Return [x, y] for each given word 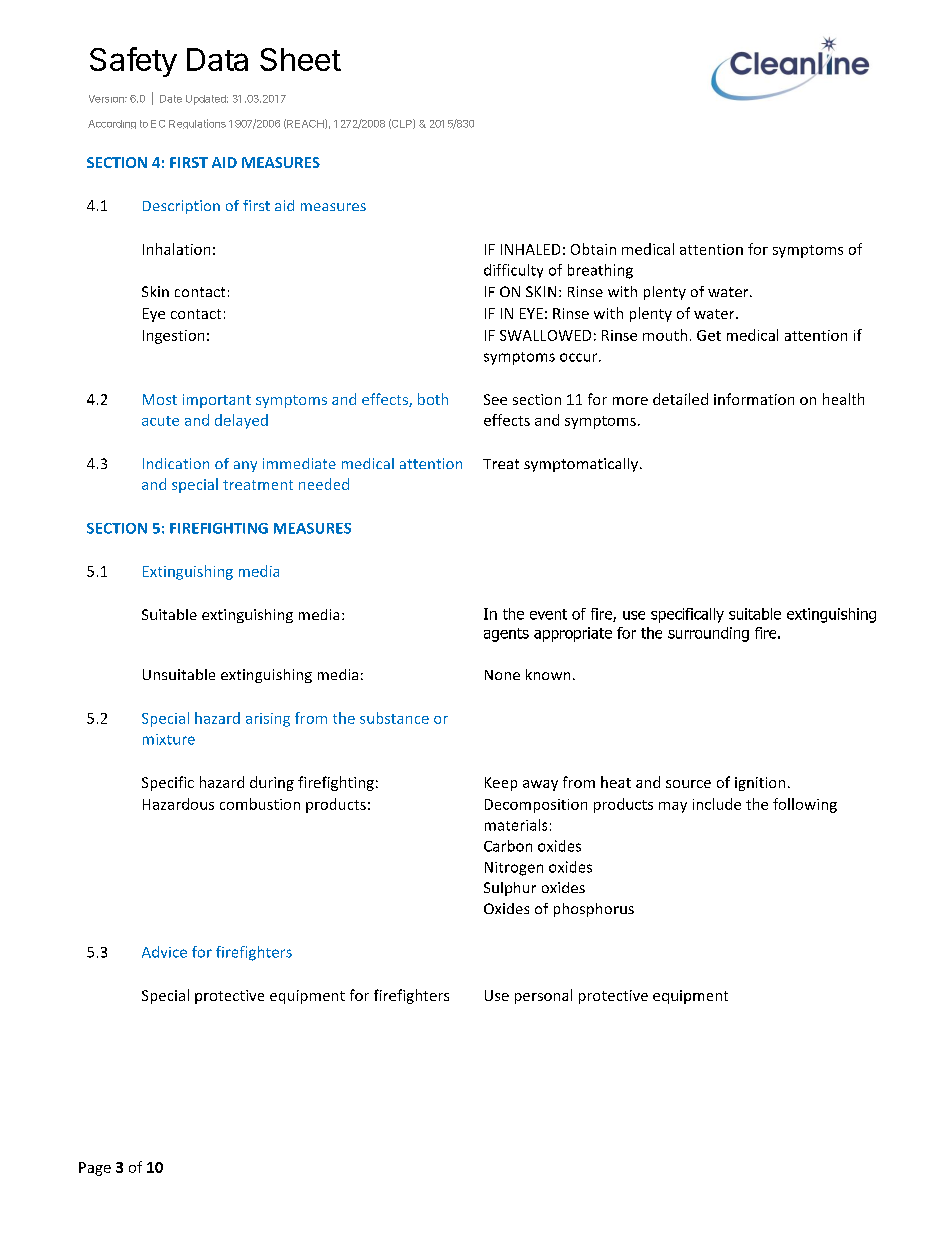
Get [709, 335]
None [502, 675]
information [754, 399]
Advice [164, 952]
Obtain [593, 249]
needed [324, 484]
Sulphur [510, 889]
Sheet [300, 59]
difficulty [513, 271]
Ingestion [173, 337]
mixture [169, 739]
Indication [176, 463]
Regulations [197, 124]
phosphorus [594, 910]
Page [95, 1169]
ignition [760, 784]
